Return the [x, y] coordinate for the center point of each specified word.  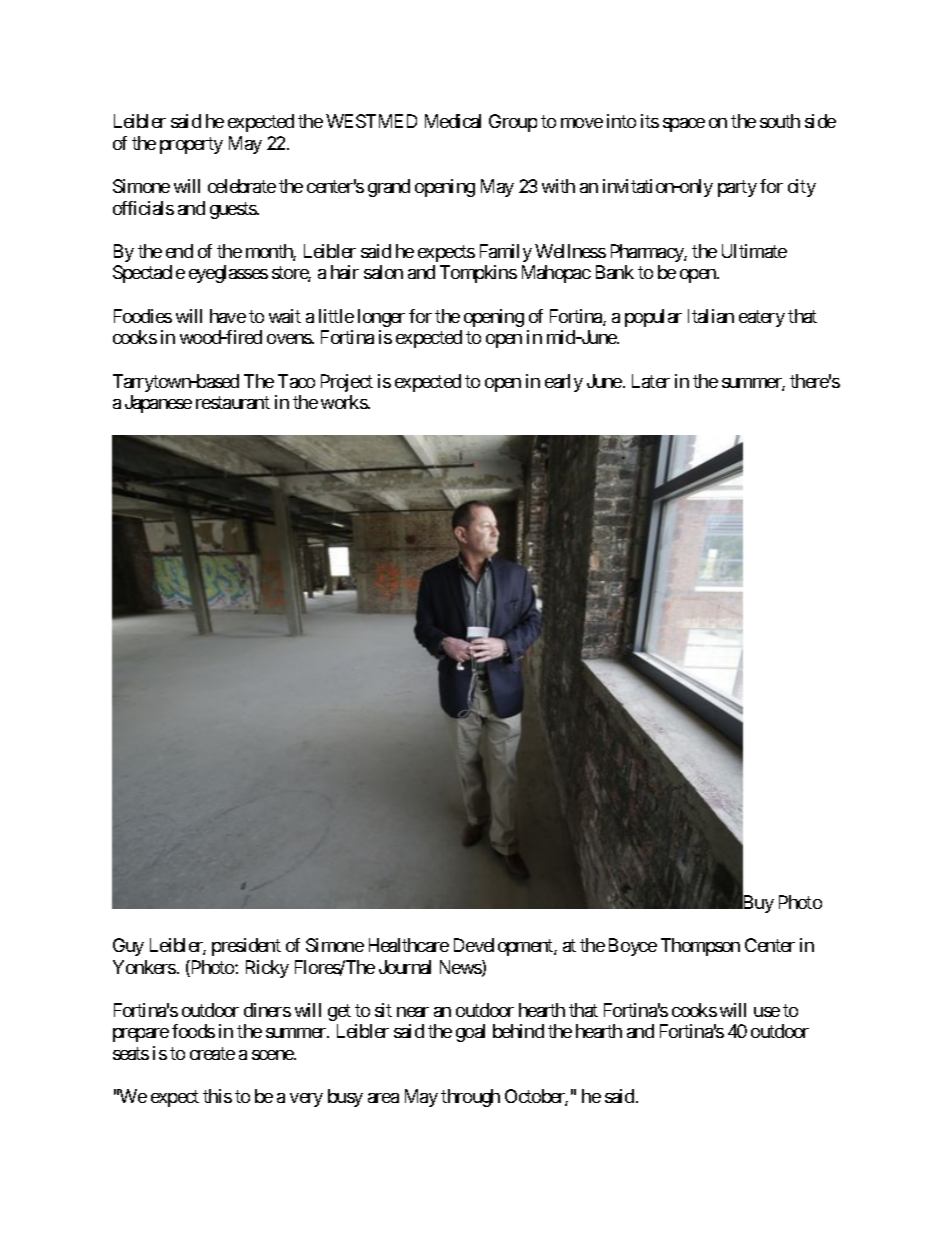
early [564, 383]
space [684, 125]
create [212, 1053]
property [191, 145]
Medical [453, 121]
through [470, 1098]
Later [651, 381]
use [767, 1012]
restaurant [233, 402]
